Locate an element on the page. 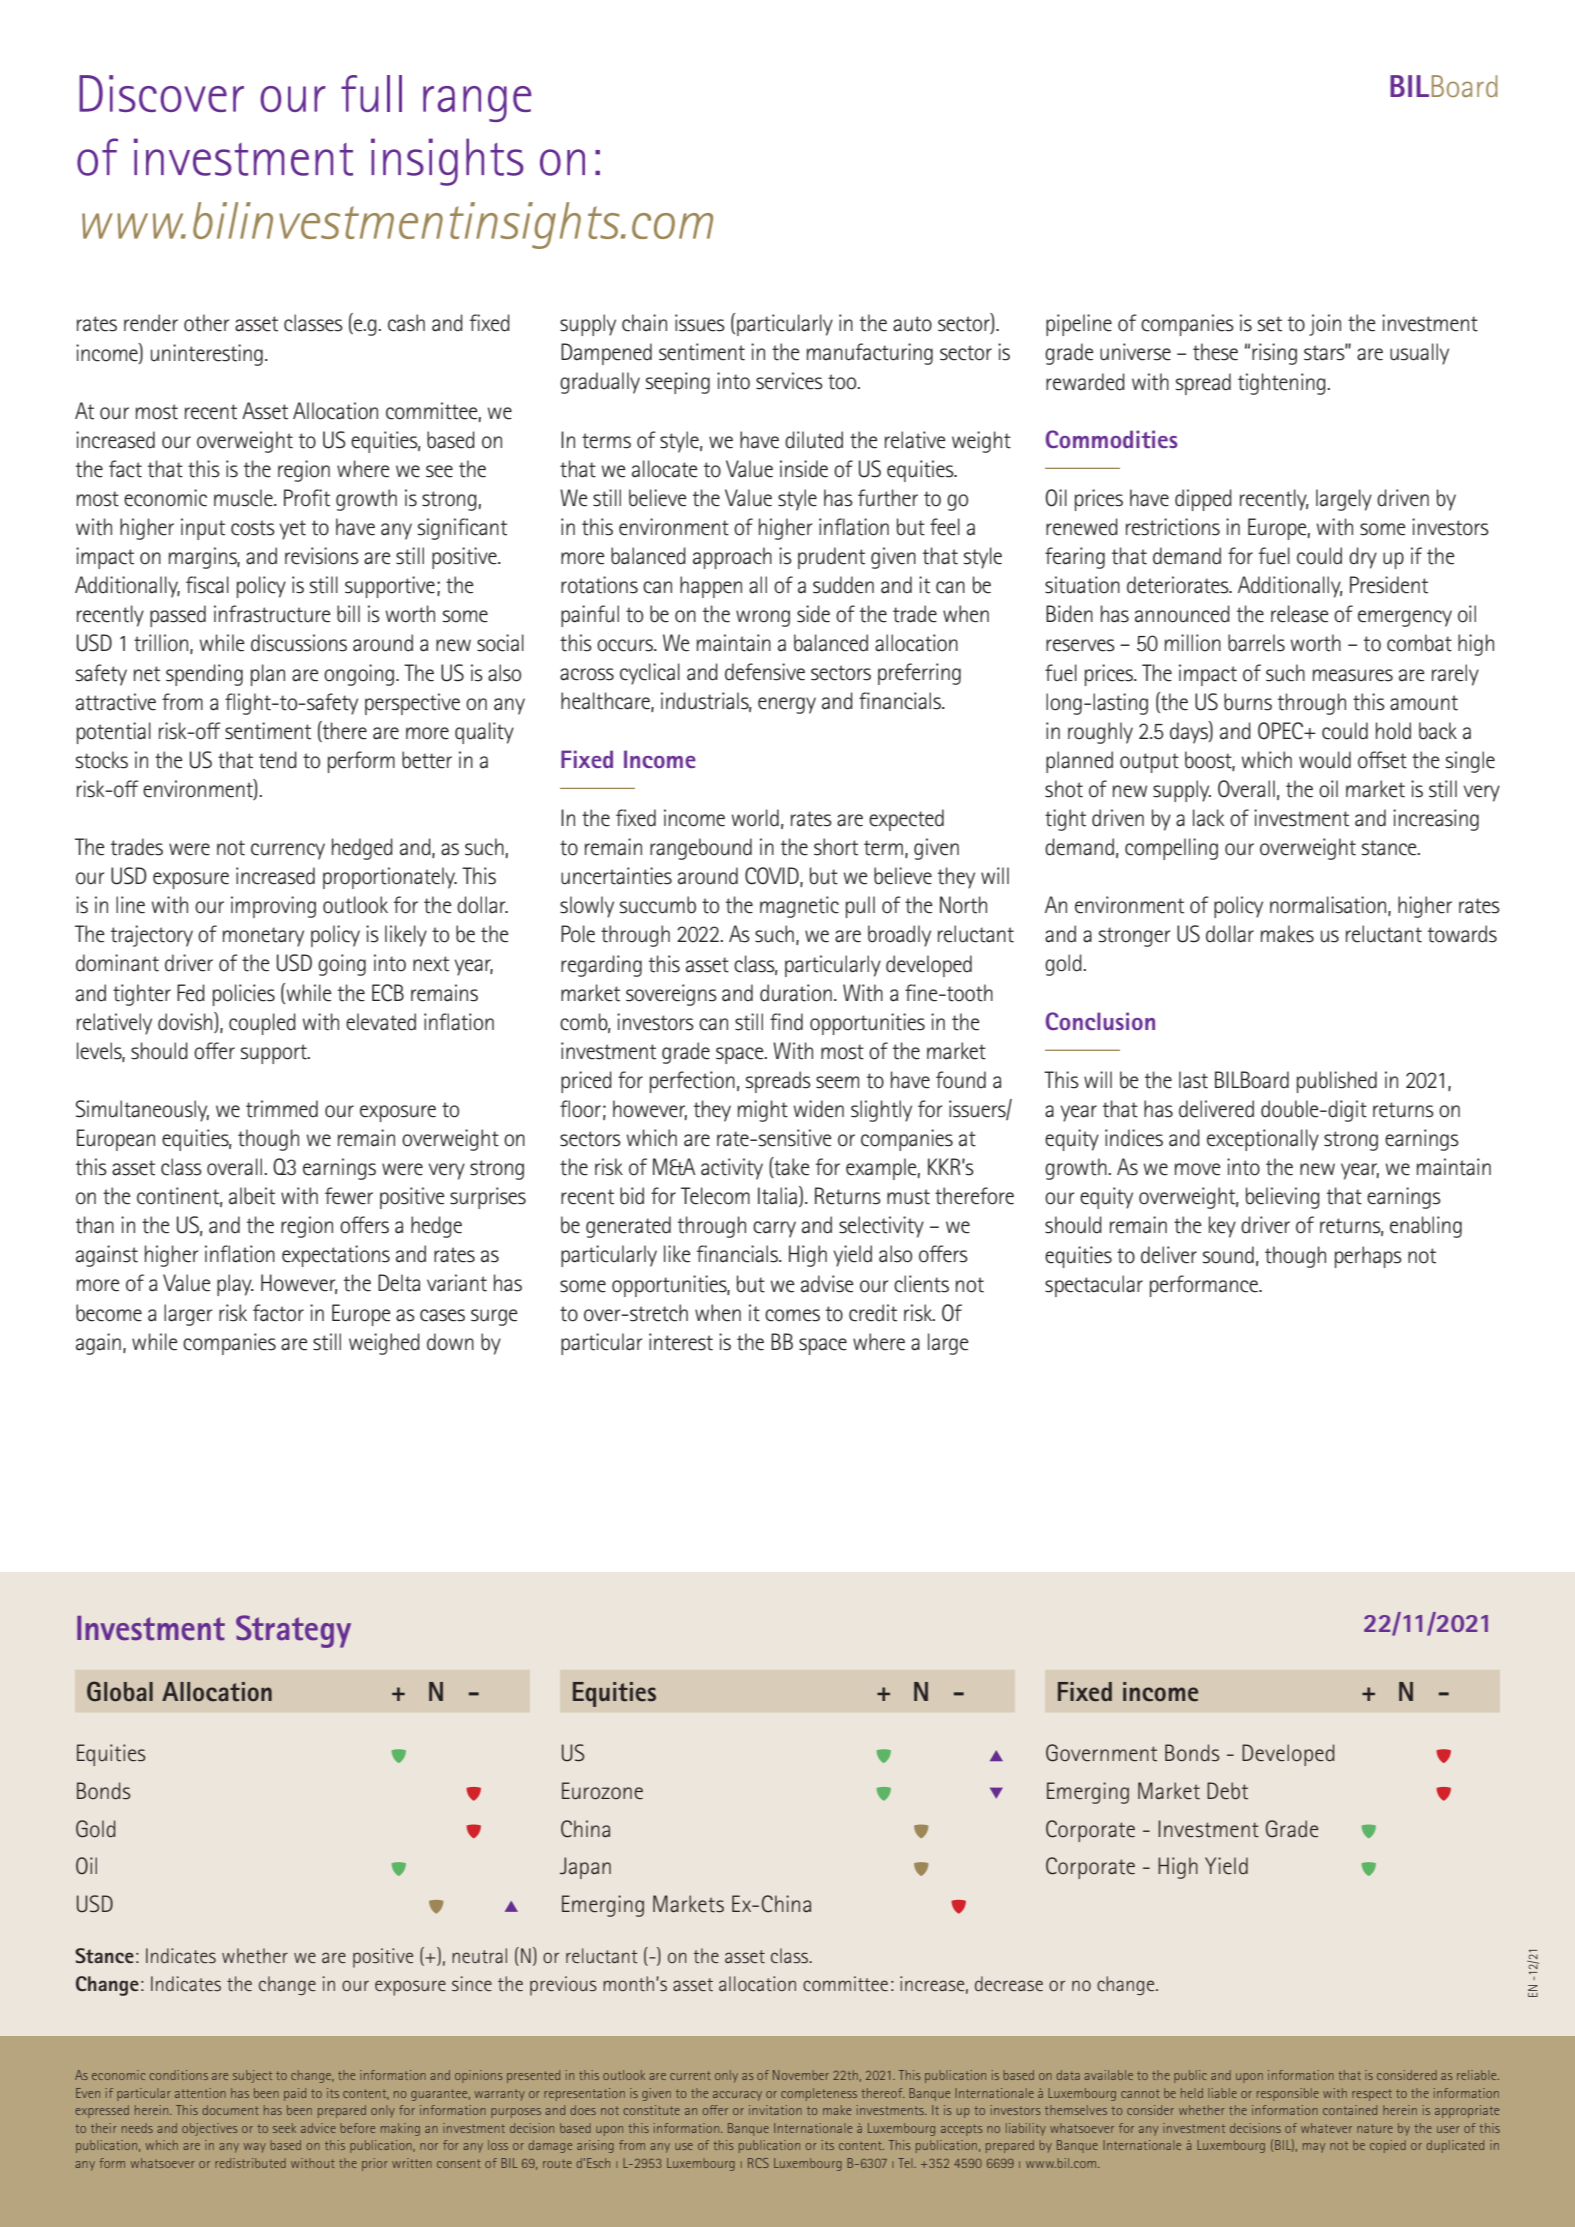  responsible is located at coordinates (1288, 2094).
